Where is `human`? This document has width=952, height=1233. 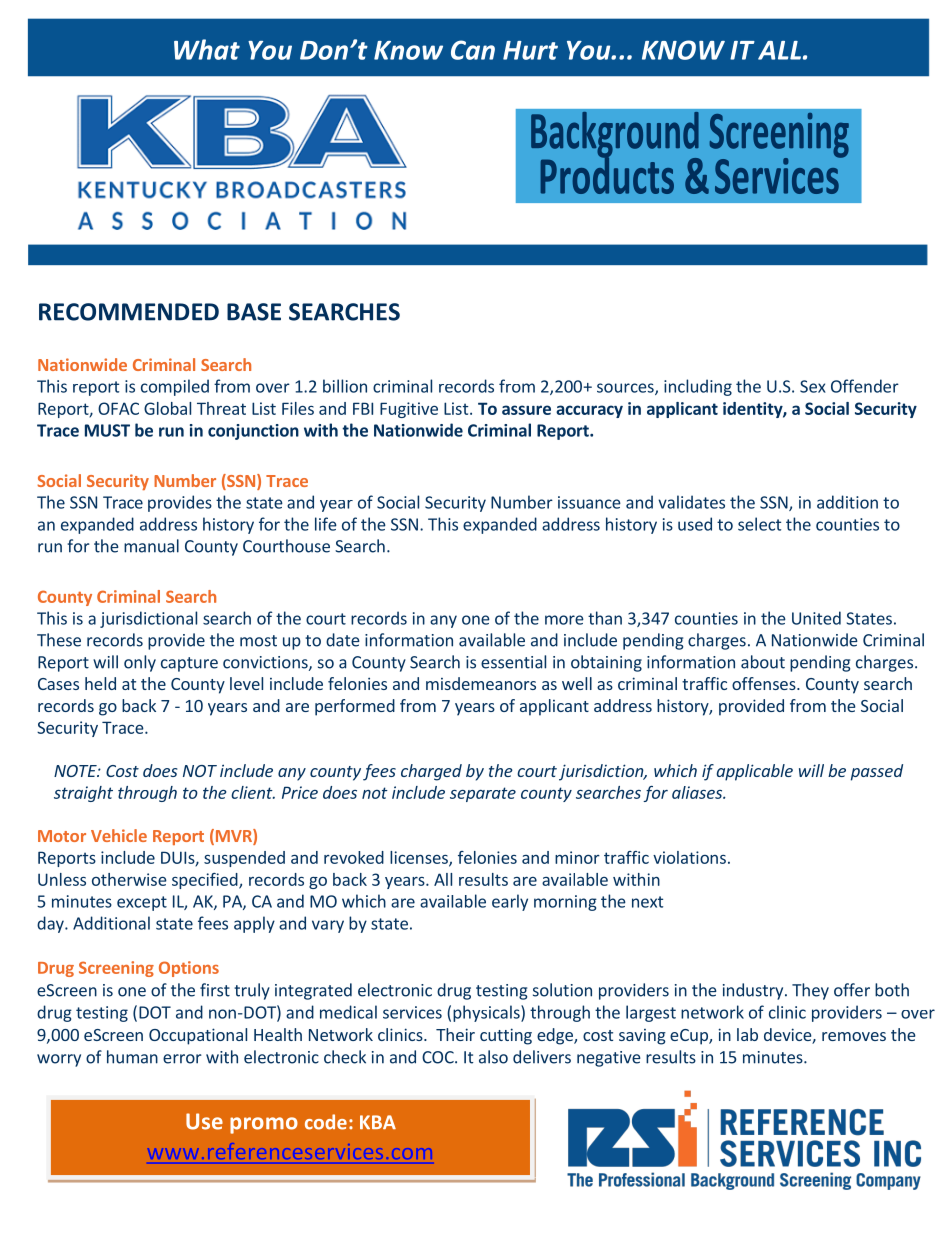
human is located at coordinates (132, 1057).
